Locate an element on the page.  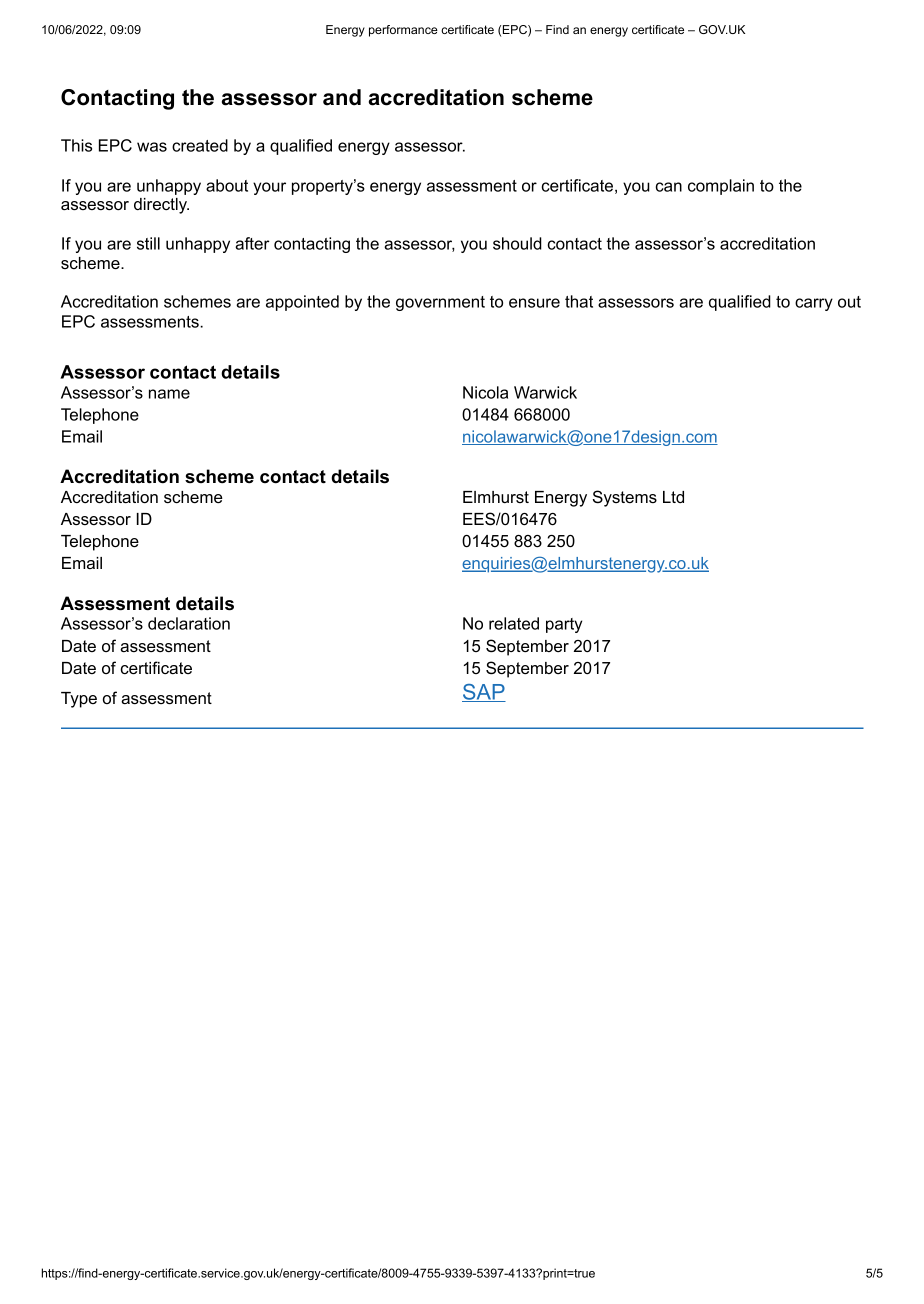
should is located at coordinates (517, 243).
